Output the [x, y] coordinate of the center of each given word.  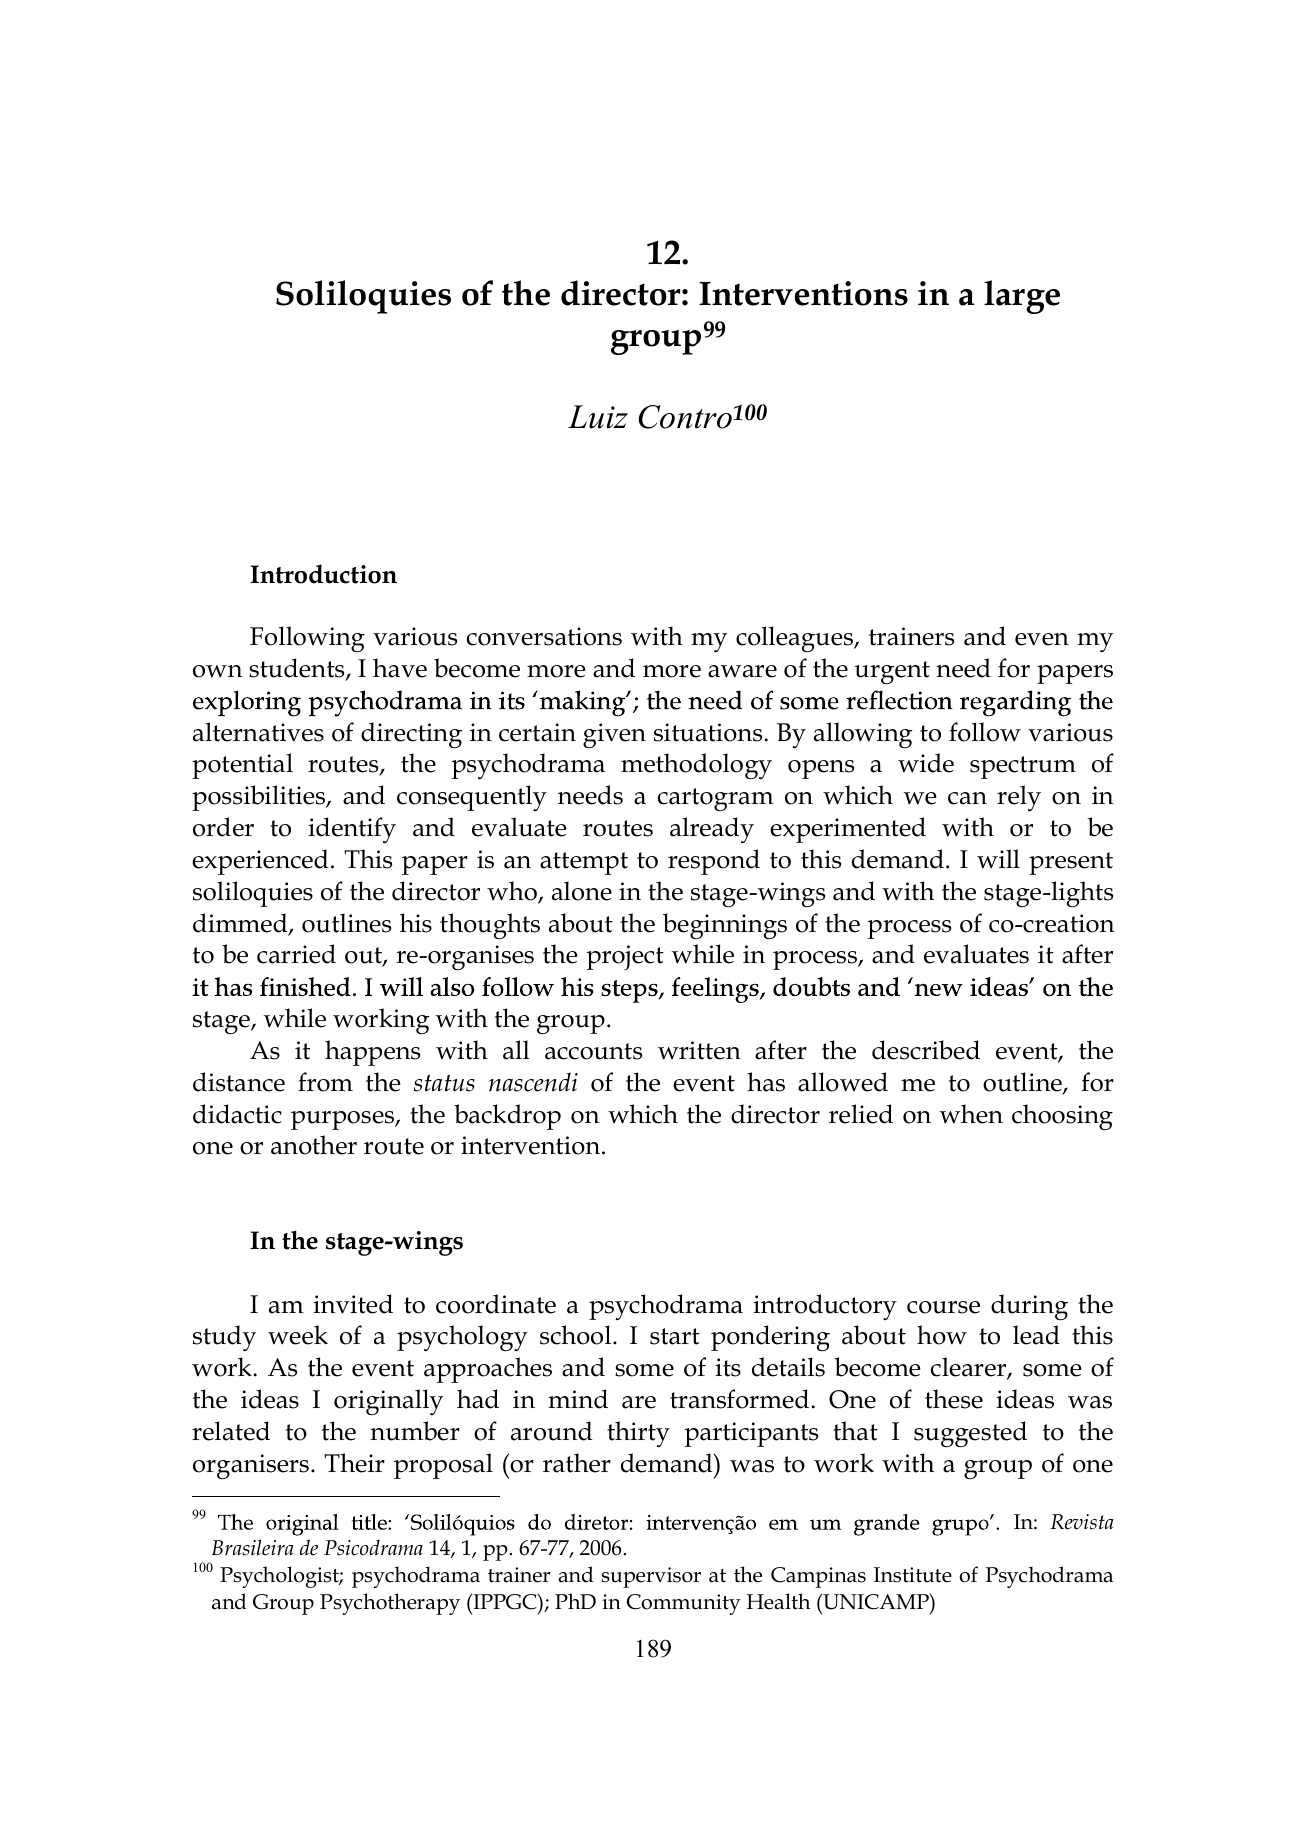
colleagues [795, 639]
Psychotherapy [390, 1604]
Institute [913, 1575]
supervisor [651, 1577]
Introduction [323, 574]
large [1022, 297]
